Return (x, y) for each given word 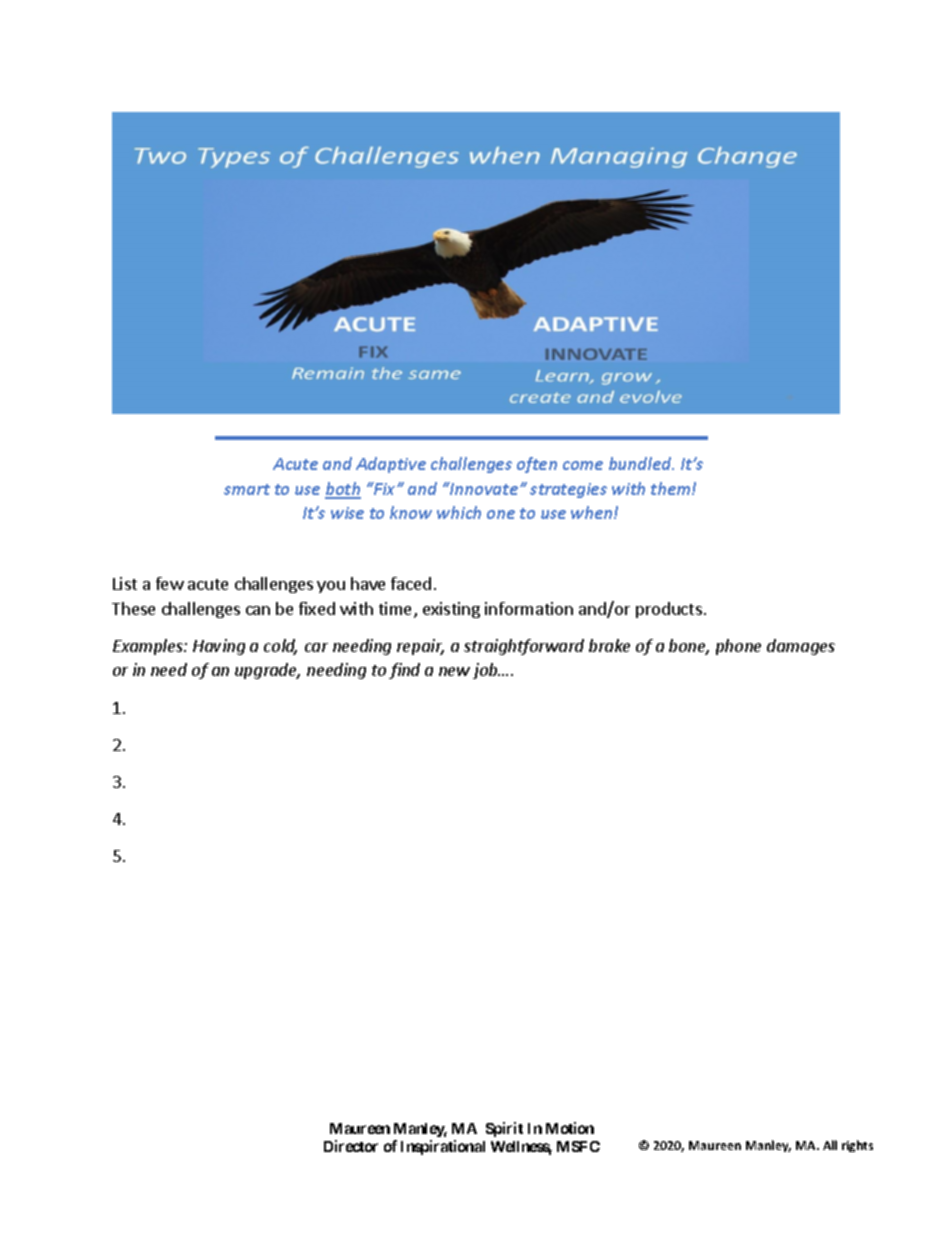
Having (219, 647)
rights (857, 1146)
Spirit (504, 1129)
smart (247, 489)
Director (351, 1146)
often (537, 465)
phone (738, 647)
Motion (570, 1128)
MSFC (578, 1146)
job (486, 671)
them (672, 488)
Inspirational (443, 1147)
